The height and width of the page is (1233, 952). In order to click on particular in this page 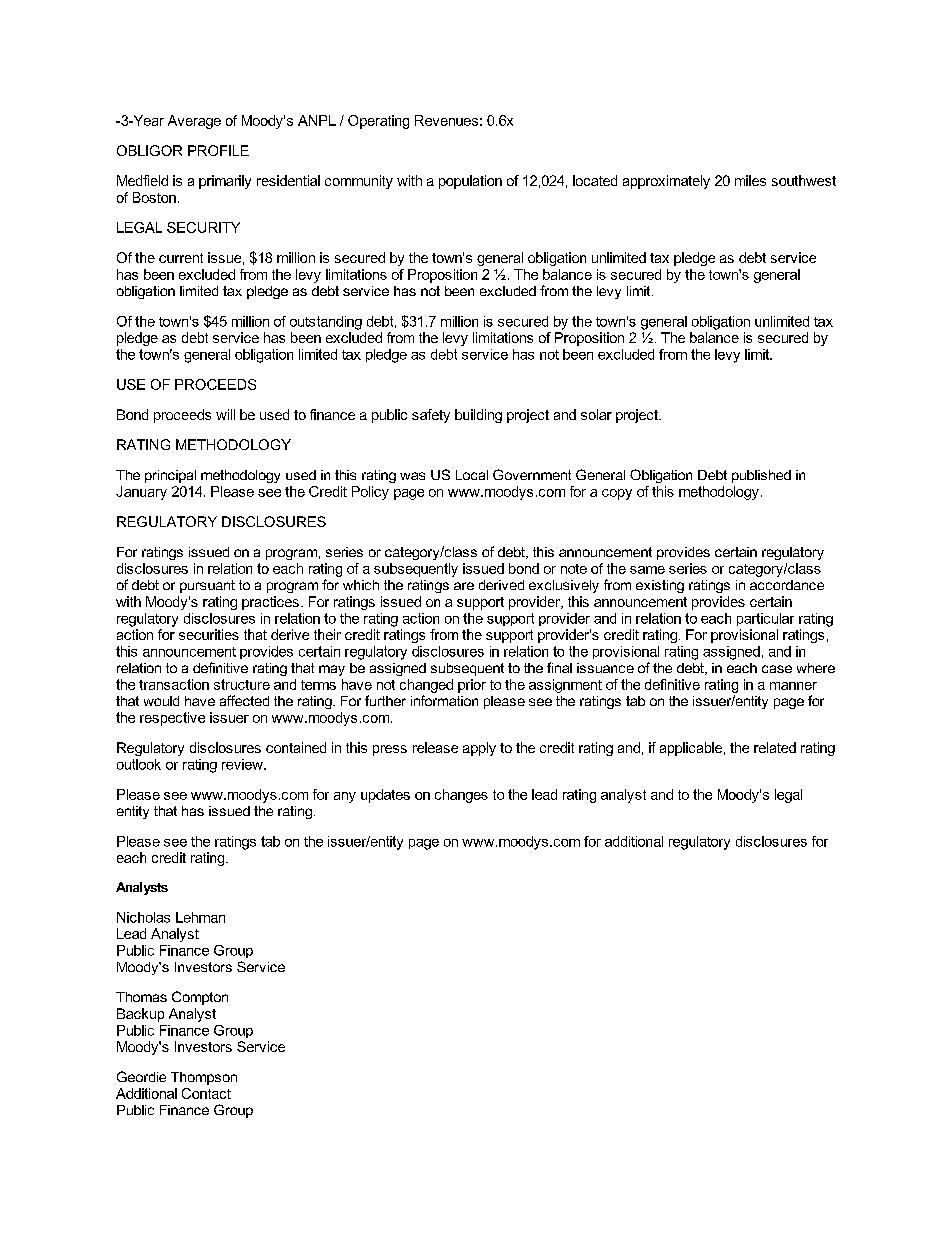, I will do `click(765, 619)`.
